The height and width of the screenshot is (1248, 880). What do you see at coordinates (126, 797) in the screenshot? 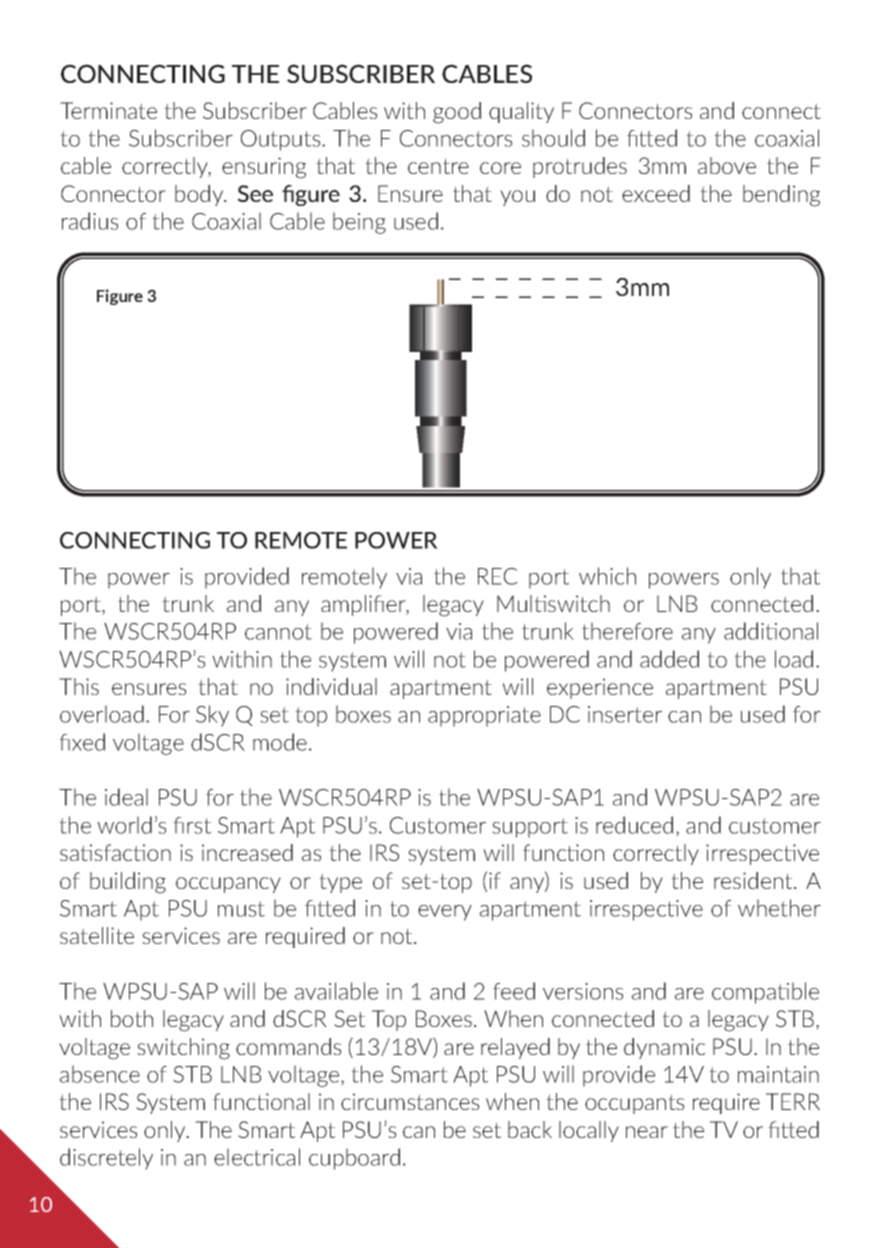
I see `ideal` at bounding box center [126, 797].
